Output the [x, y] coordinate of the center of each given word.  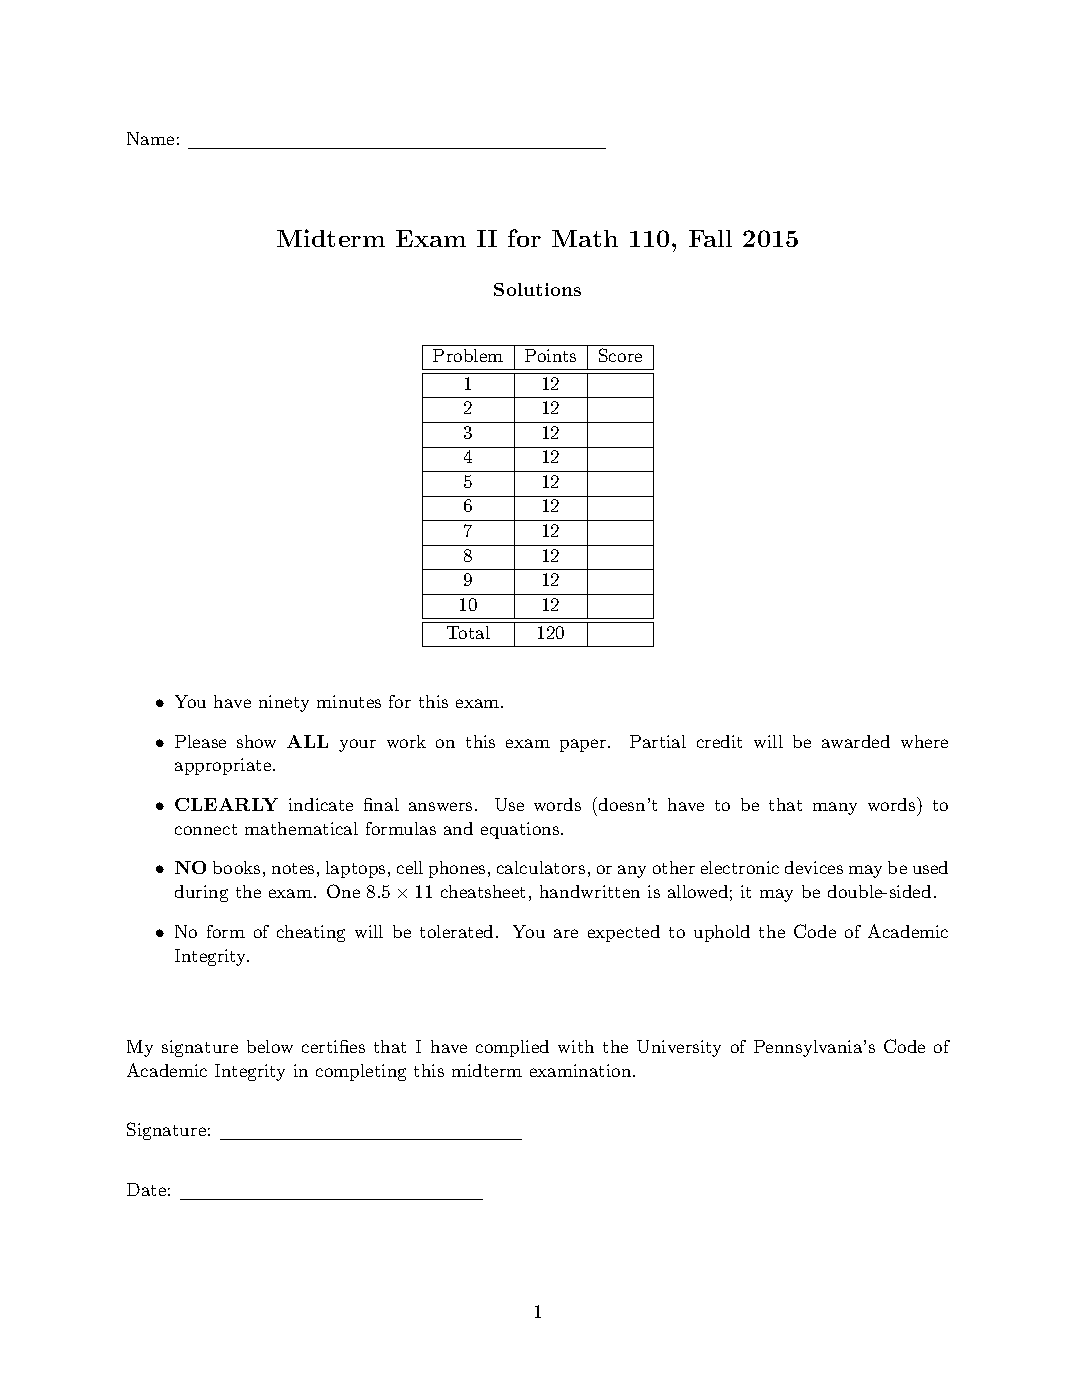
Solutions [537, 289]
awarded [856, 741]
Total [468, 632]
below [270, 1046]
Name [150, 138]
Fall [710, 238]
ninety [284, 703]
